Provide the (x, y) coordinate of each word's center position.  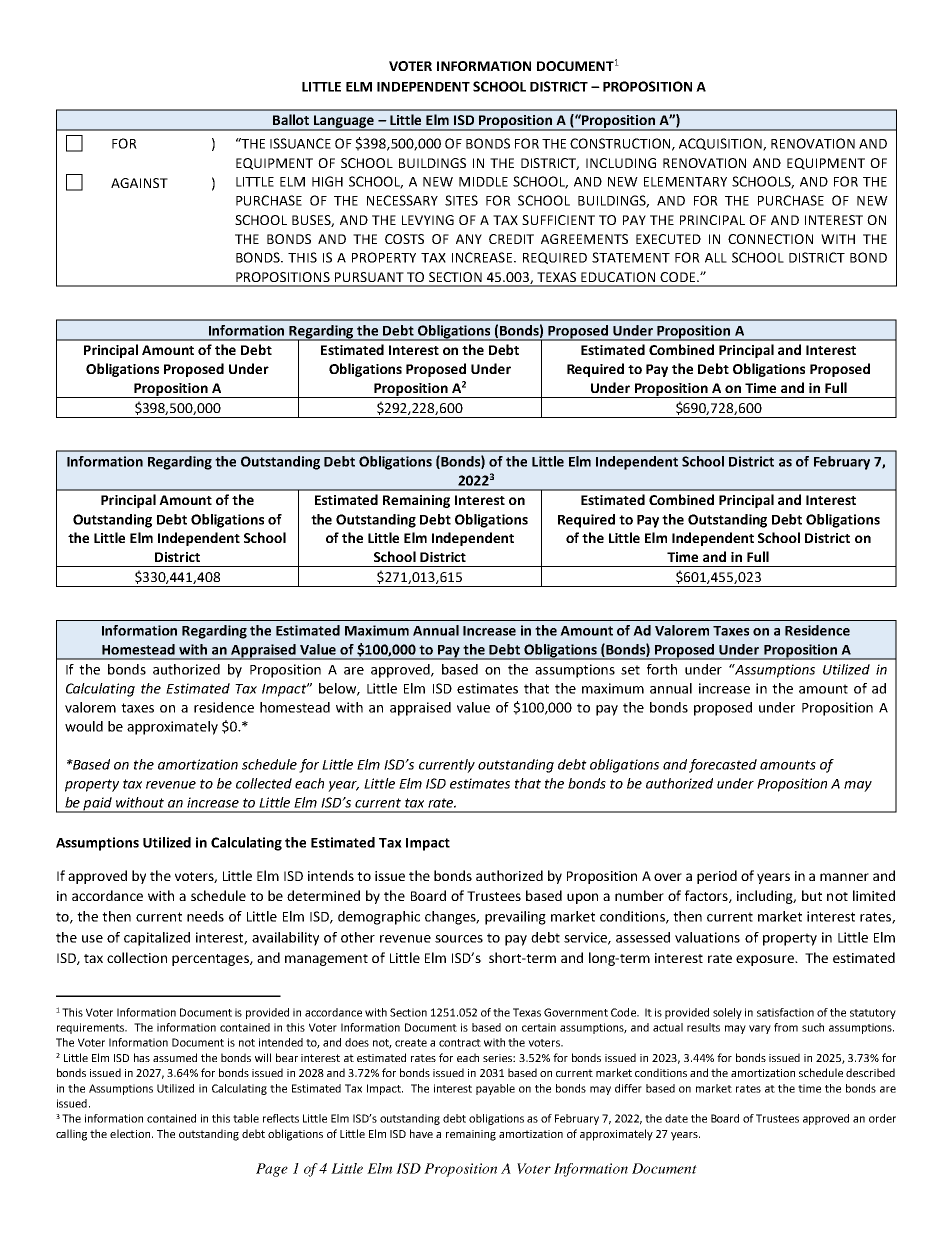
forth (662, 669)
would (84, 726)
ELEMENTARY (685, 182)
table (246, 1118)
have (421, 1133)
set (630, 670)
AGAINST (139, 183)
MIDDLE (483, 182)
